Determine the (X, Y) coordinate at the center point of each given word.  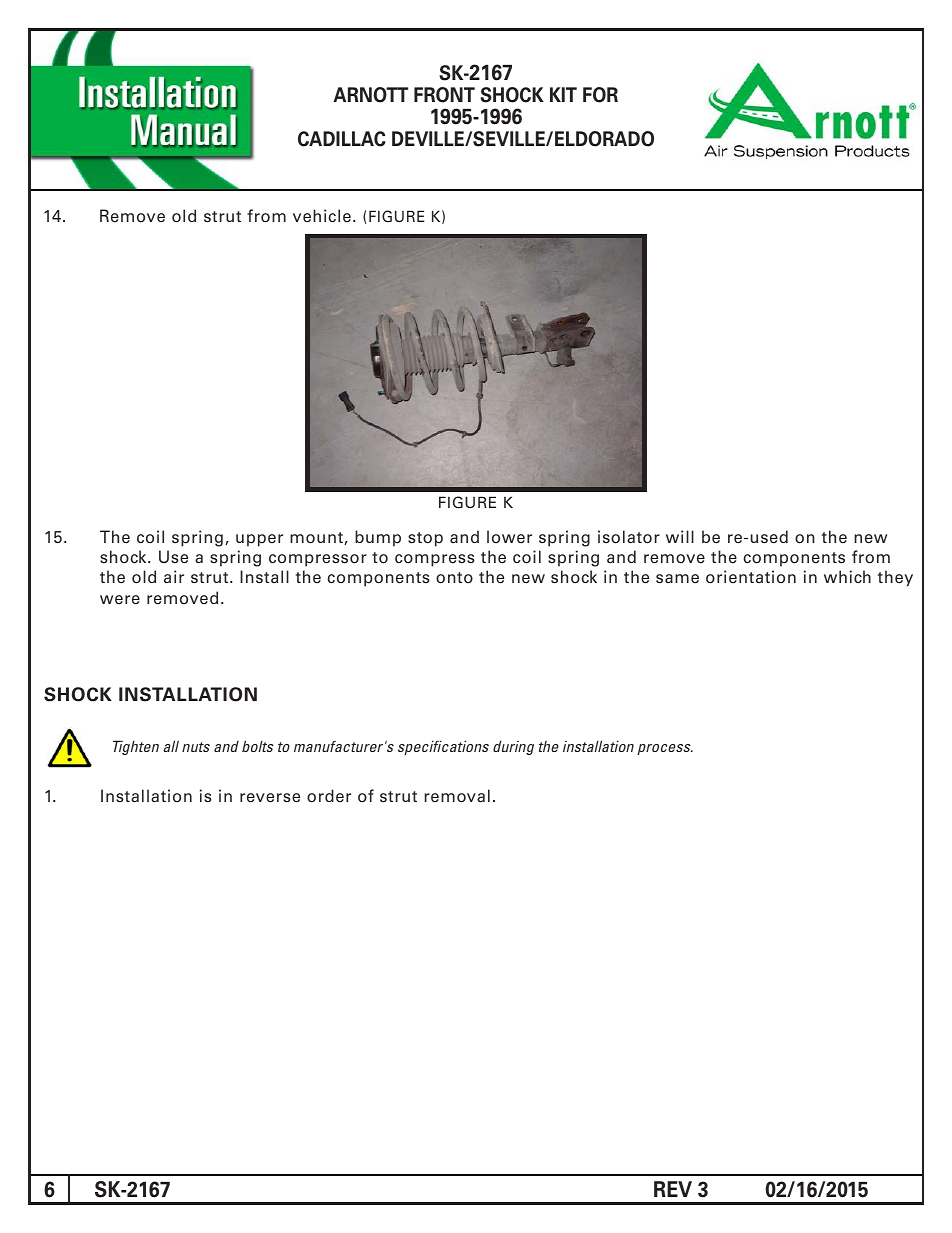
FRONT (444, 95)
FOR (600, 95)
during (513, 747)
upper (259, 540)
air (174, 576)
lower (509, 536)
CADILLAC (342, 139)
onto (454, 578)
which (847, 576)
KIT (563, 94)
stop (425, 539)
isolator (629, 537)
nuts (196, 747)
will (680, 536)
